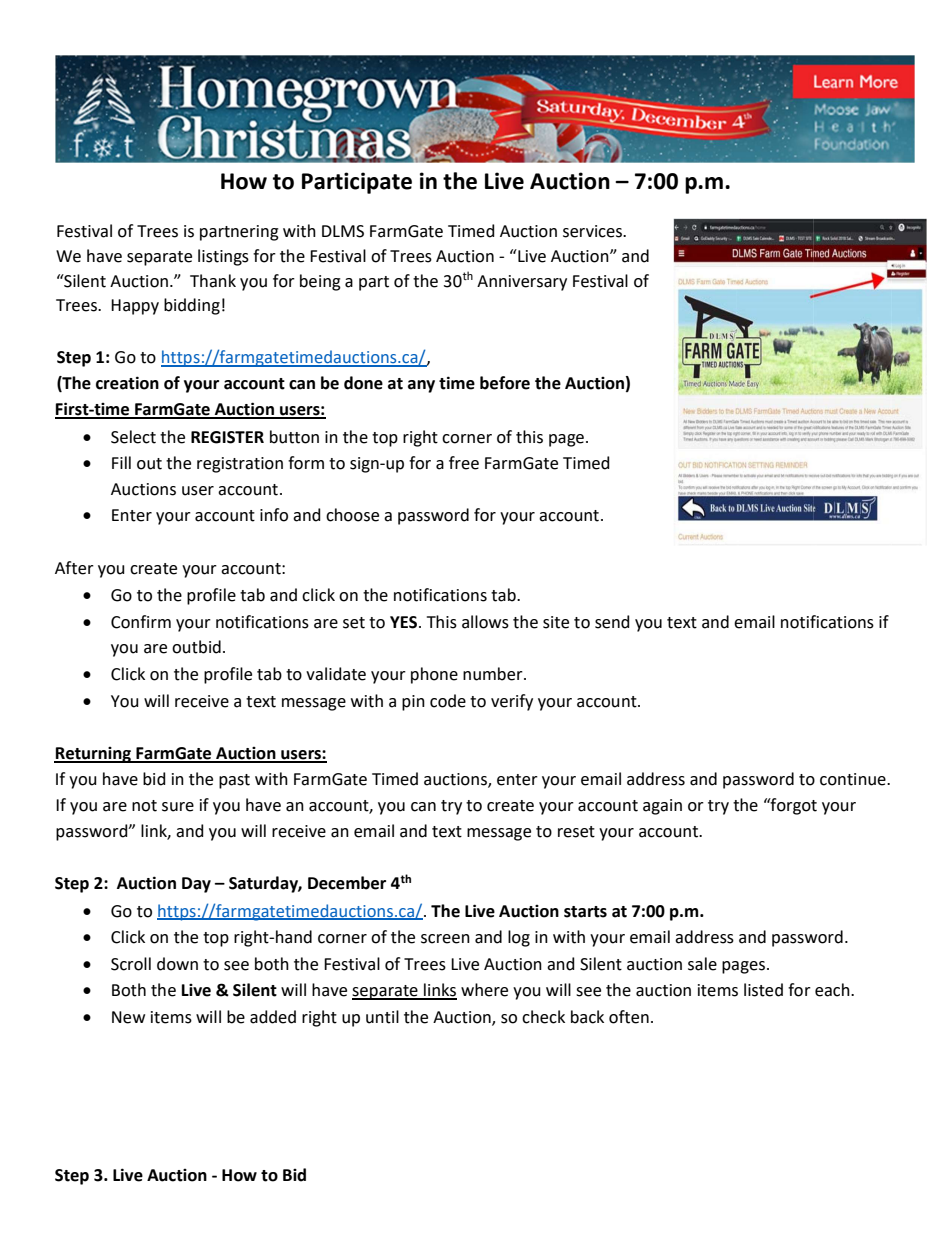 This document has width=952, height=1233. What do you see at coordinates (352, 515) in the document?
I see `choose` at bounding box center [352, 515].
